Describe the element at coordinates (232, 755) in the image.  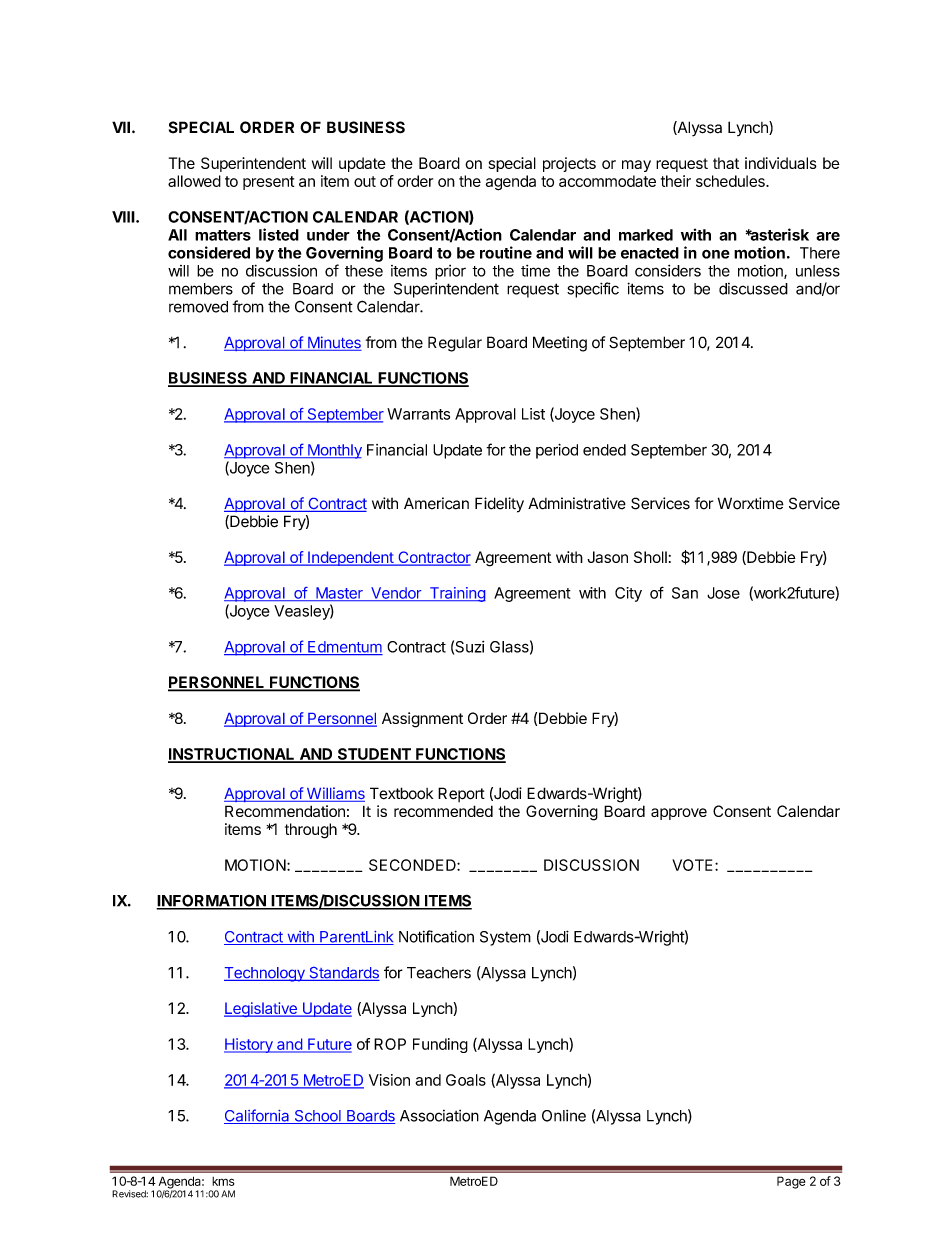
I see `INSTRUCTIONAL` at that location.
